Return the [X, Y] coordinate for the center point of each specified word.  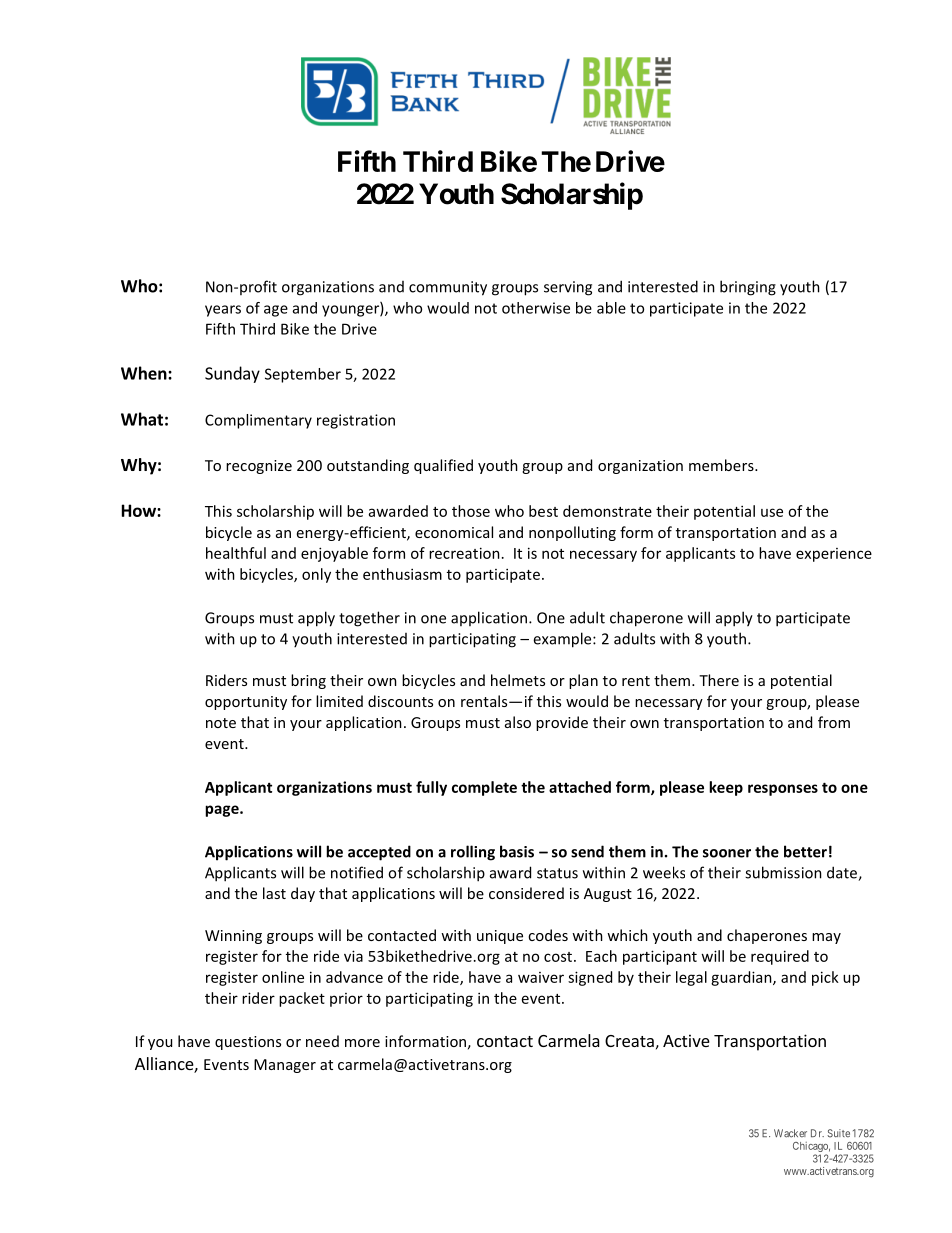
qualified [443, 466]
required [780, 957]
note [221, 723]
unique [500, 937]
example [563, 640]
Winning [233, 937]
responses [783, 790]
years [223, 311]
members [722, 465]
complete [484, 788]
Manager [285, 1066]
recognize [259, 467]
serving [568, 288]
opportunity [246, 703]
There [719, 680]
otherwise [536, 308]
